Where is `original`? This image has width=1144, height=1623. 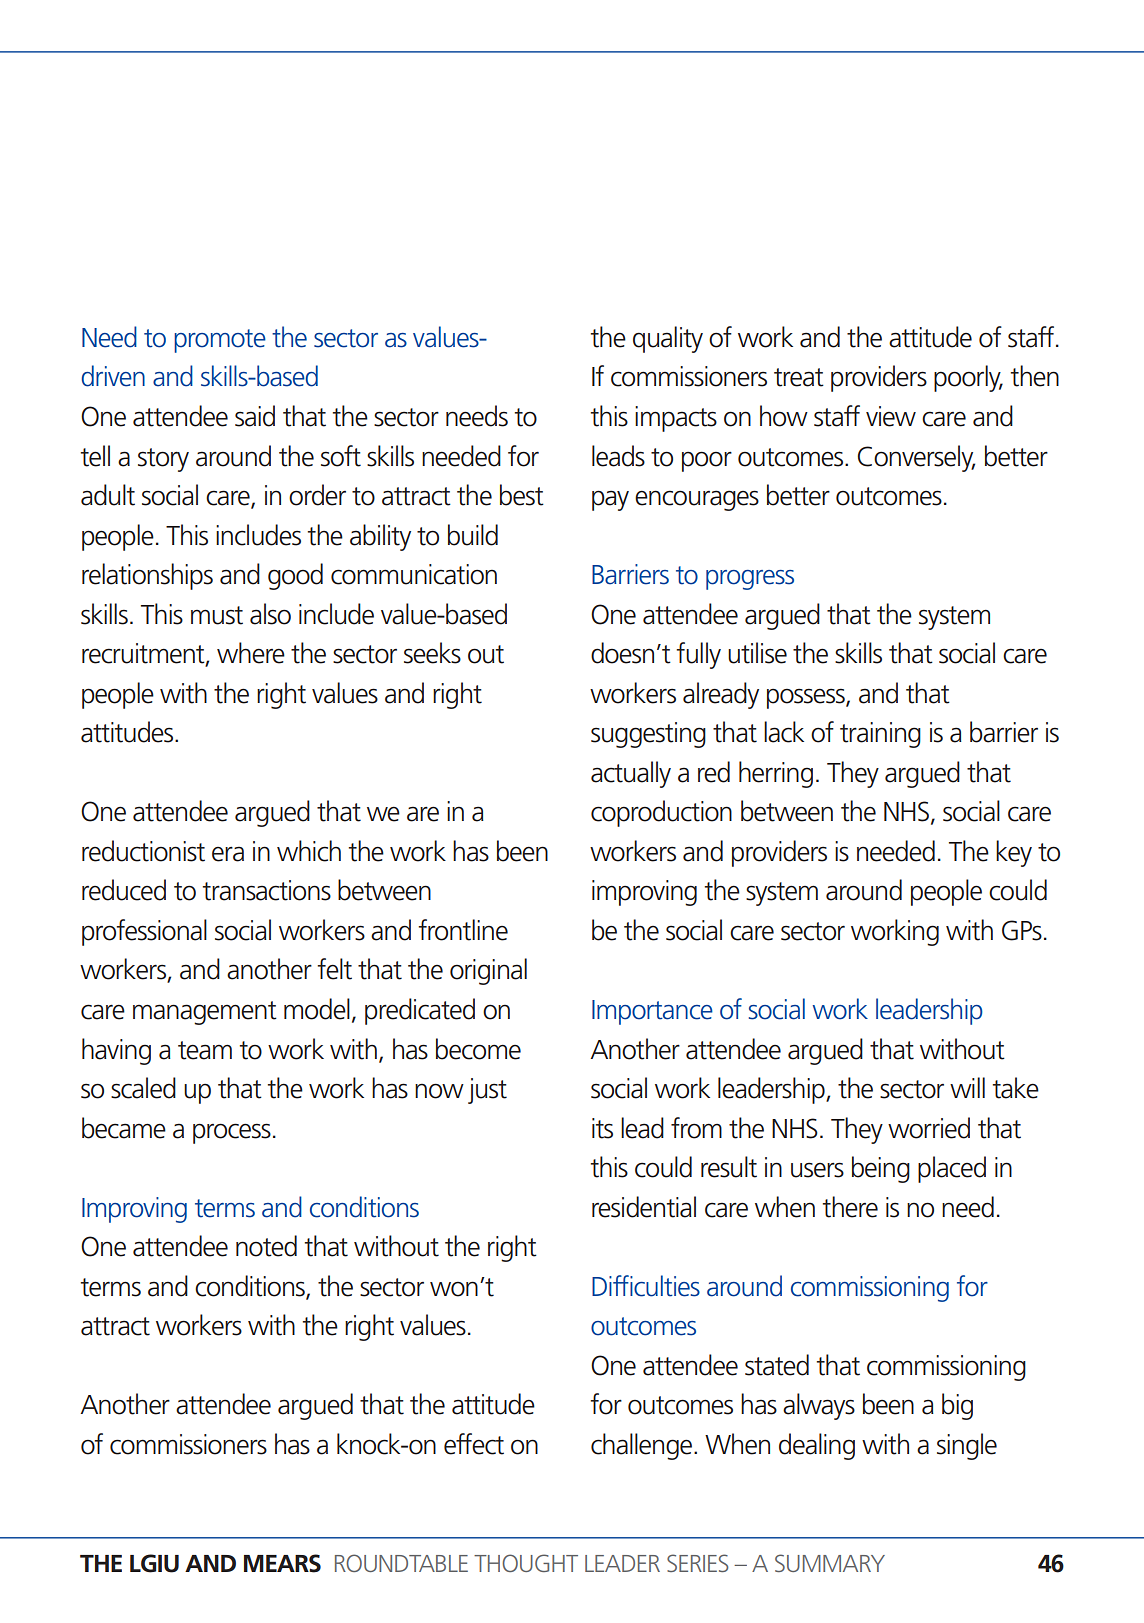
original is located at coordinates (488, 971).
